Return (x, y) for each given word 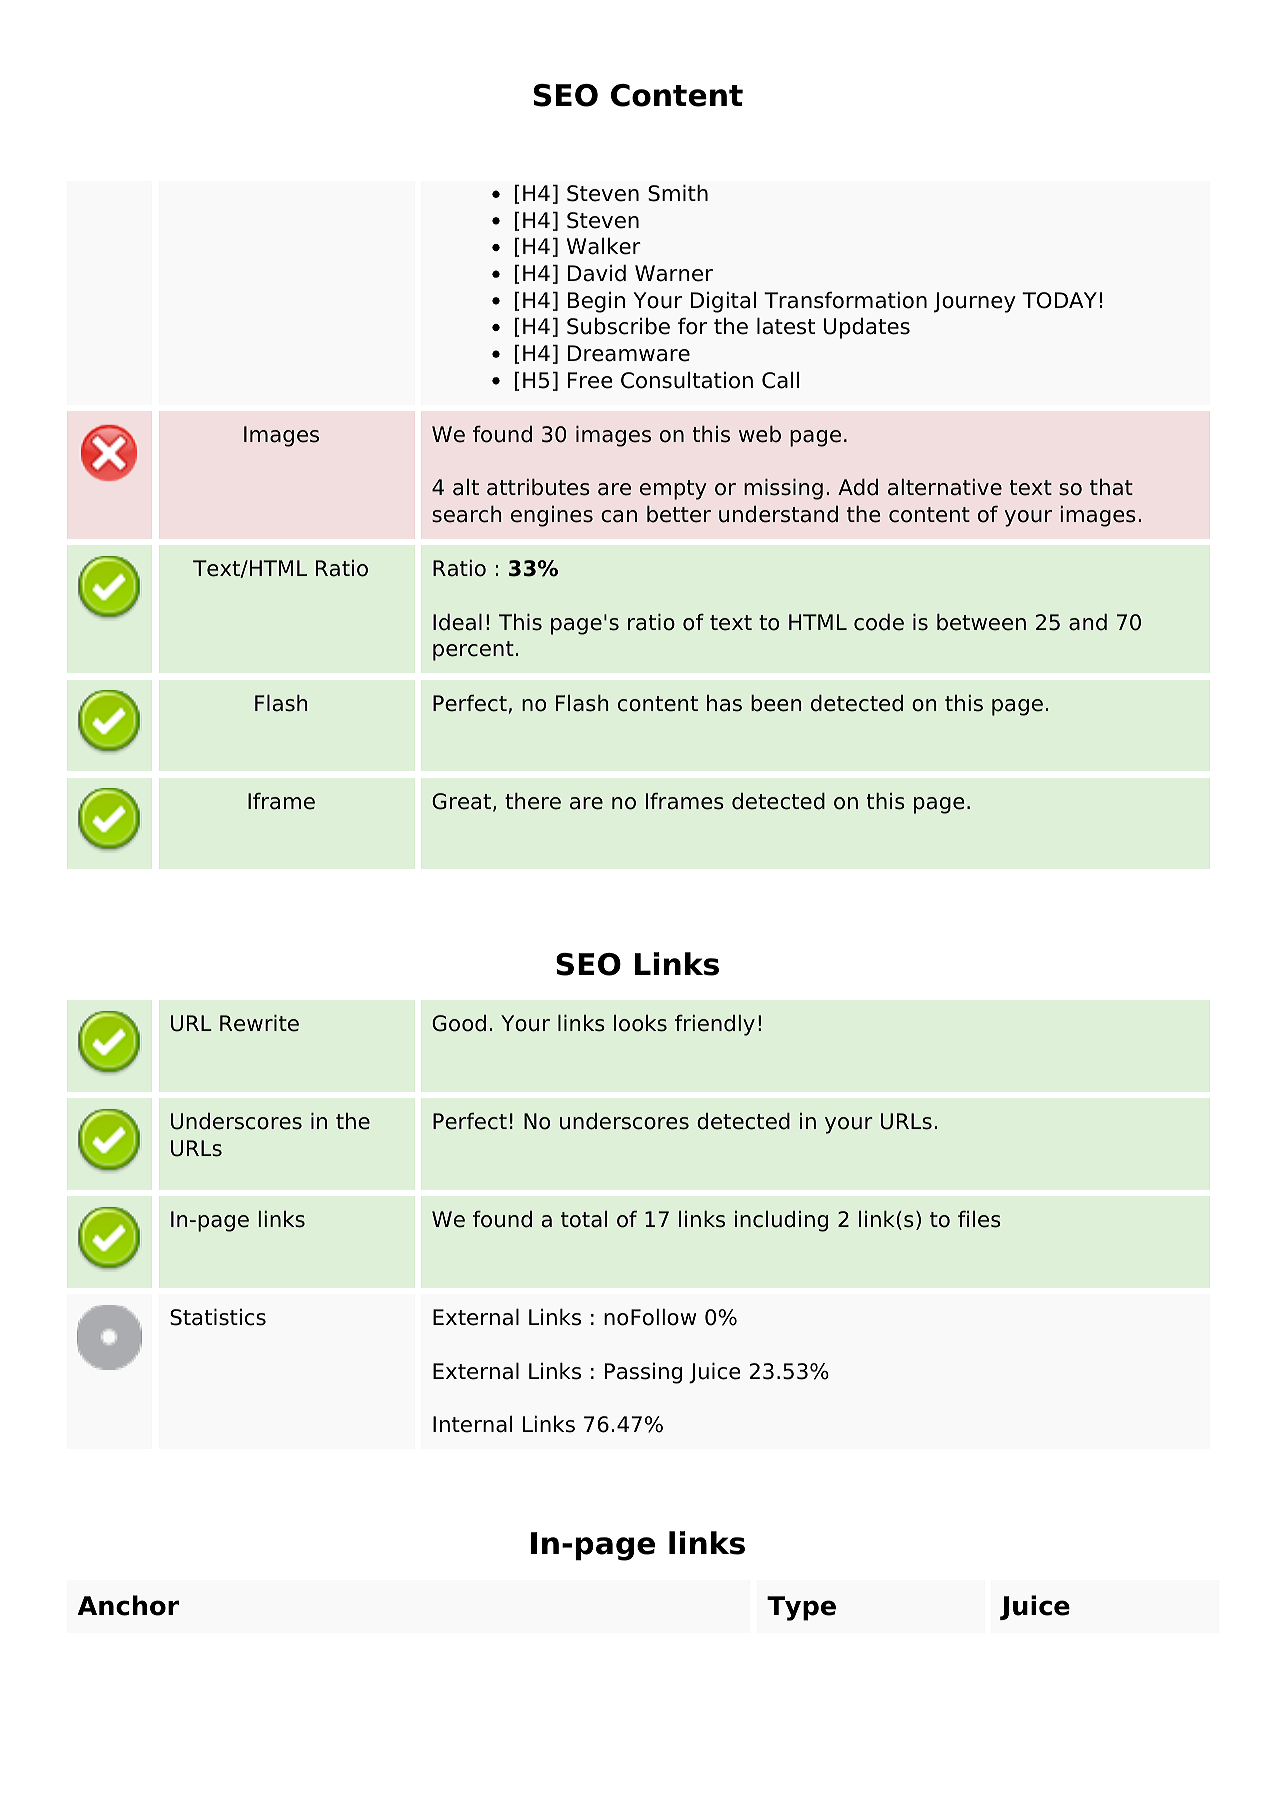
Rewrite (259, 1023)
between (981, 622)
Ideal (457, 622)
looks (640, 1023)
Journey (975, 302)
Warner (674, 273)
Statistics (218, 1317)
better (679, 514)
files (979, 1219)
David (597, 273)
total (584, 1219)
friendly (715, 1025)
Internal (472, 1424)
